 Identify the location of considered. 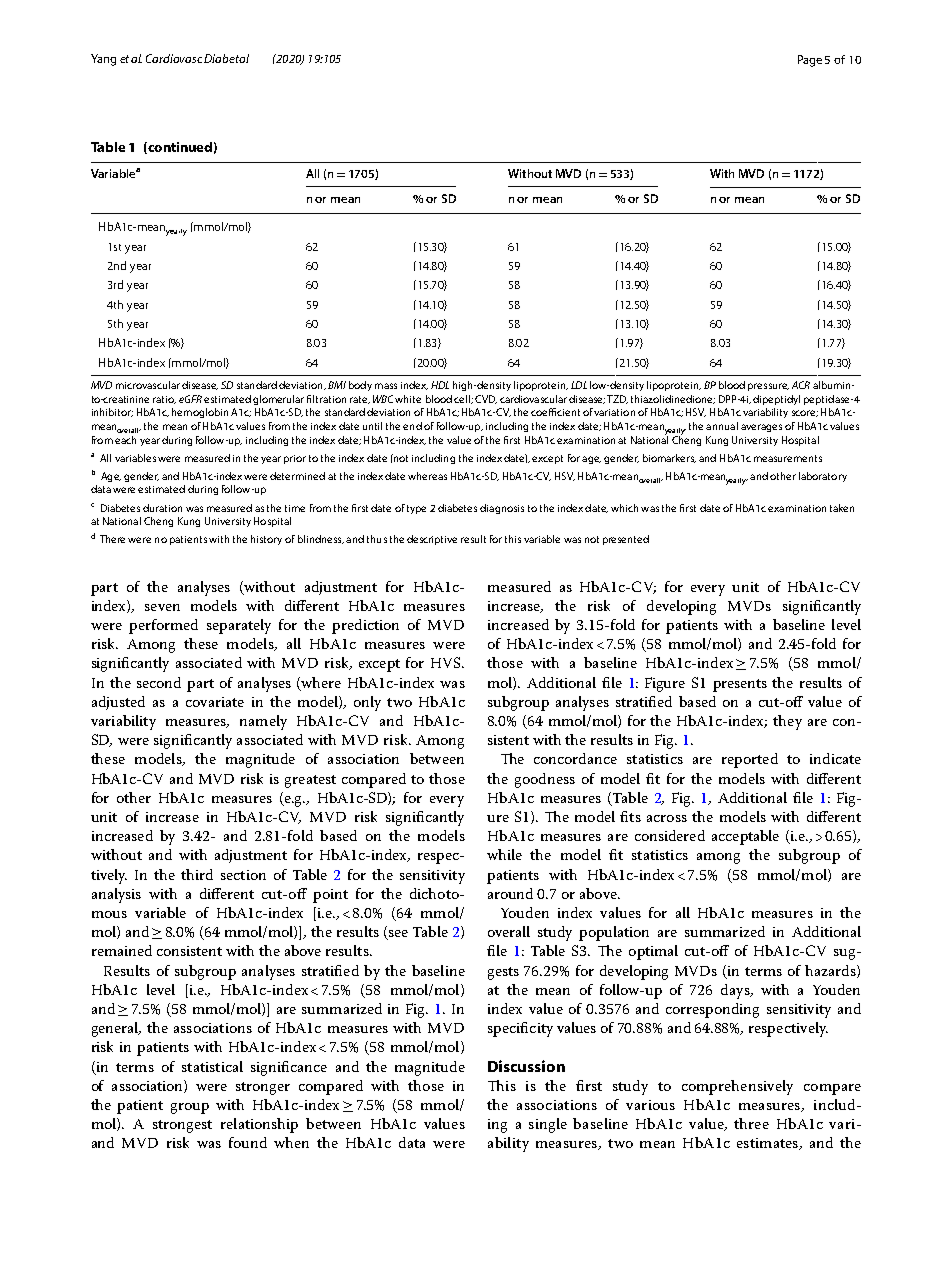
(670, 835).
